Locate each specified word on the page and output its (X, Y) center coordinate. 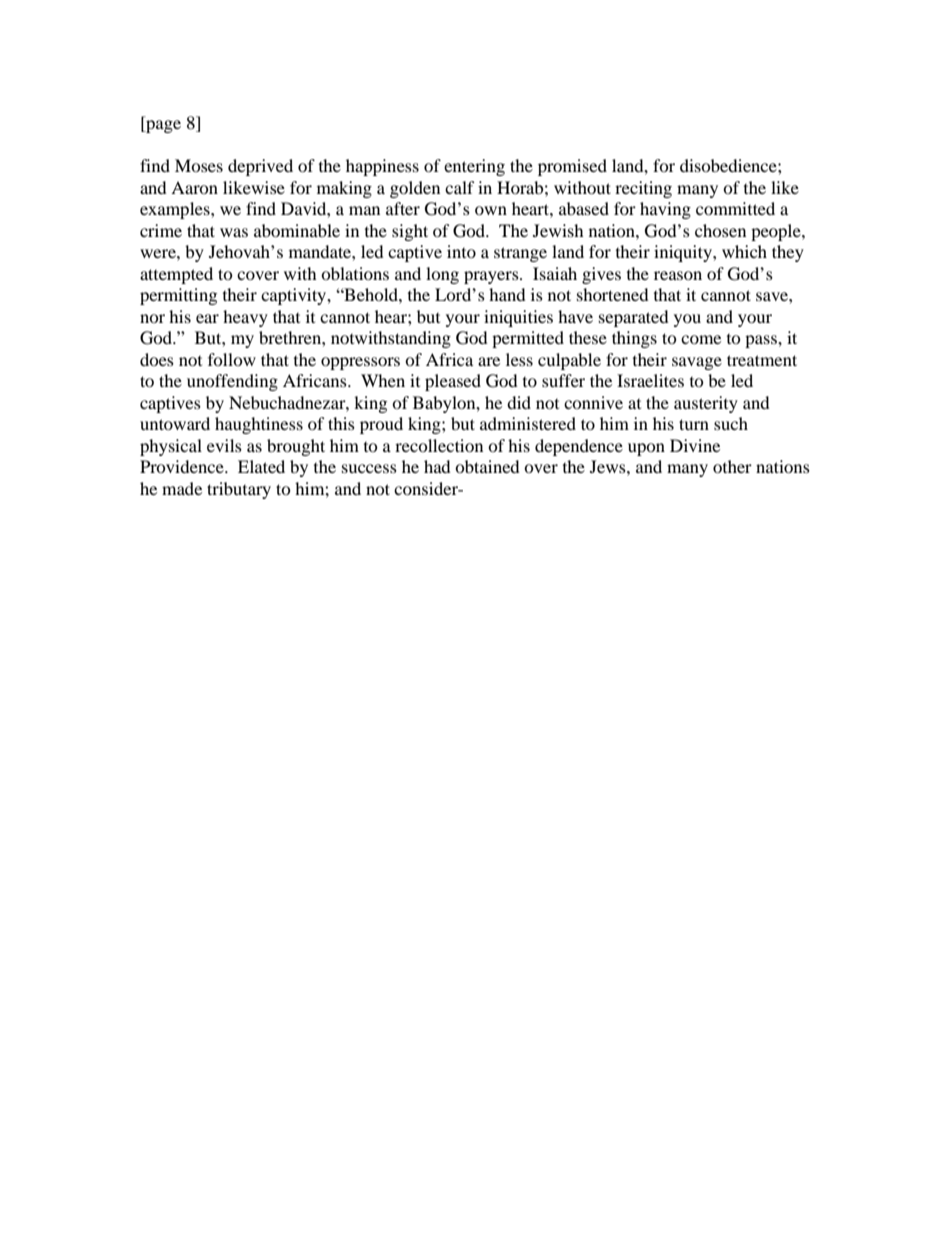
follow (232, 359)
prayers (492, 277)
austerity (706, 404)
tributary (239, 490)
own (491, 210)
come (701, 339)
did (519, 402)
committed (735, 208)
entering (474, 167)
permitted (528, 339)
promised (572, 167)
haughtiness (259, 425)
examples (176, 210)
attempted (176, 275)
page (162, 126)
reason (678, 275)
